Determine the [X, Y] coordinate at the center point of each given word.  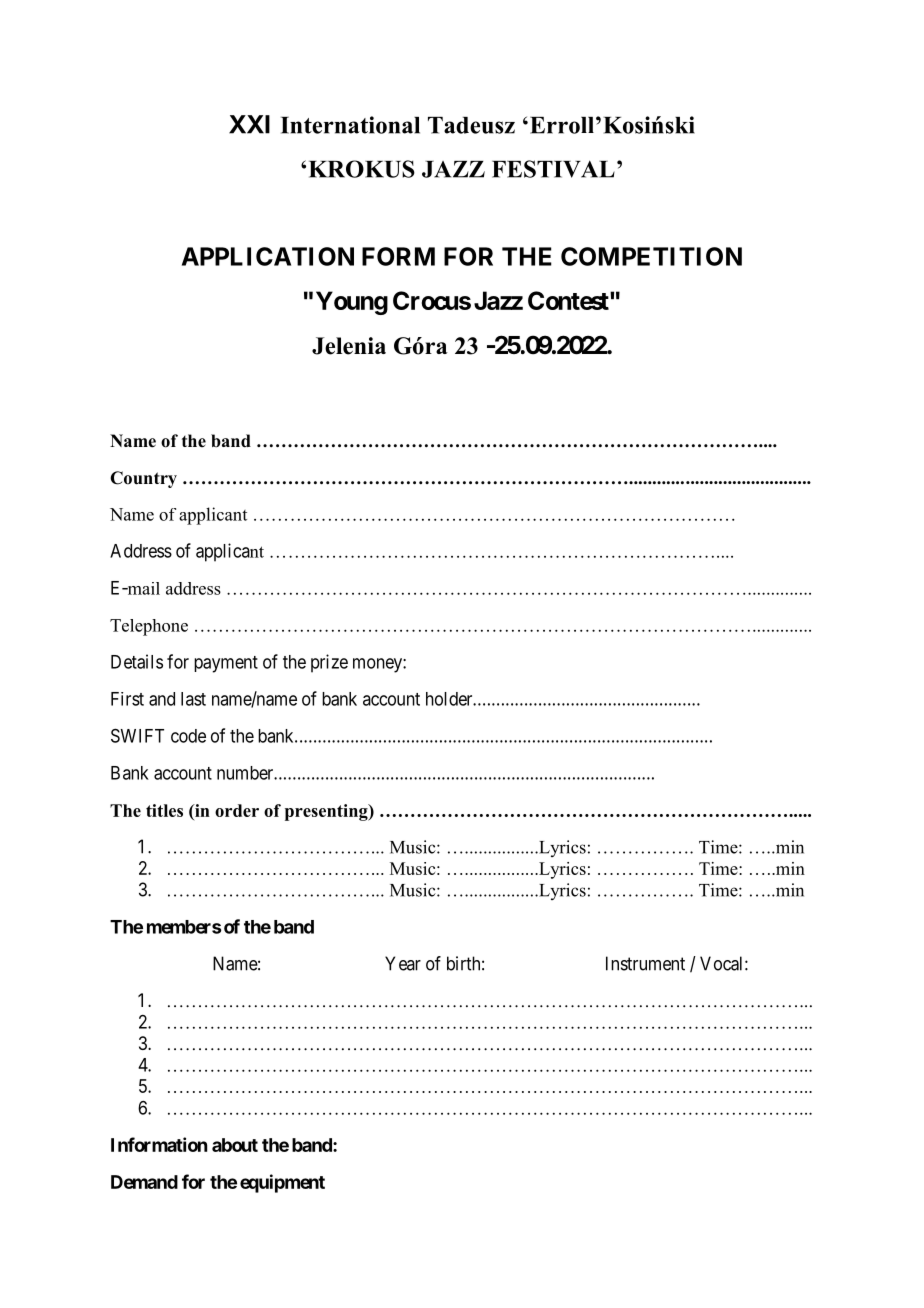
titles [164, 810]
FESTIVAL [553, 169]
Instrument [645, 963]
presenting [327, 812]
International [350, 125]
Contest [569, 300]
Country [143, 479]
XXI [249, 124]
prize [329, 663]
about [235, 1145]
